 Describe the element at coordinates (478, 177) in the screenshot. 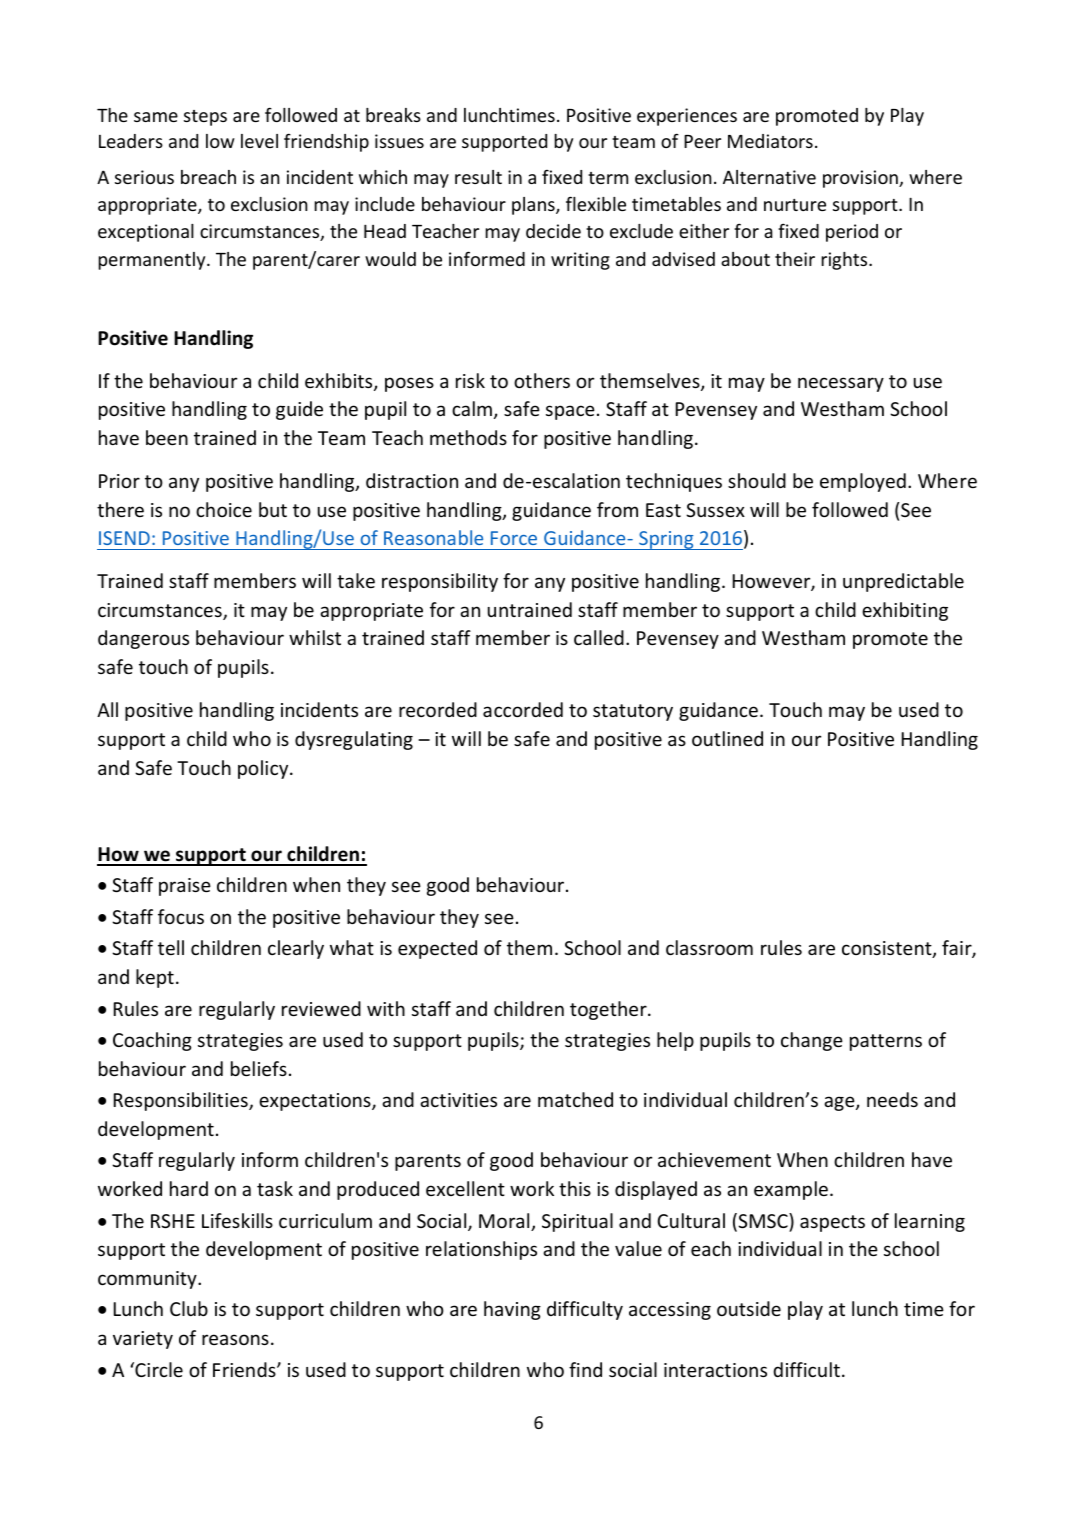

I see `result` at that location.
